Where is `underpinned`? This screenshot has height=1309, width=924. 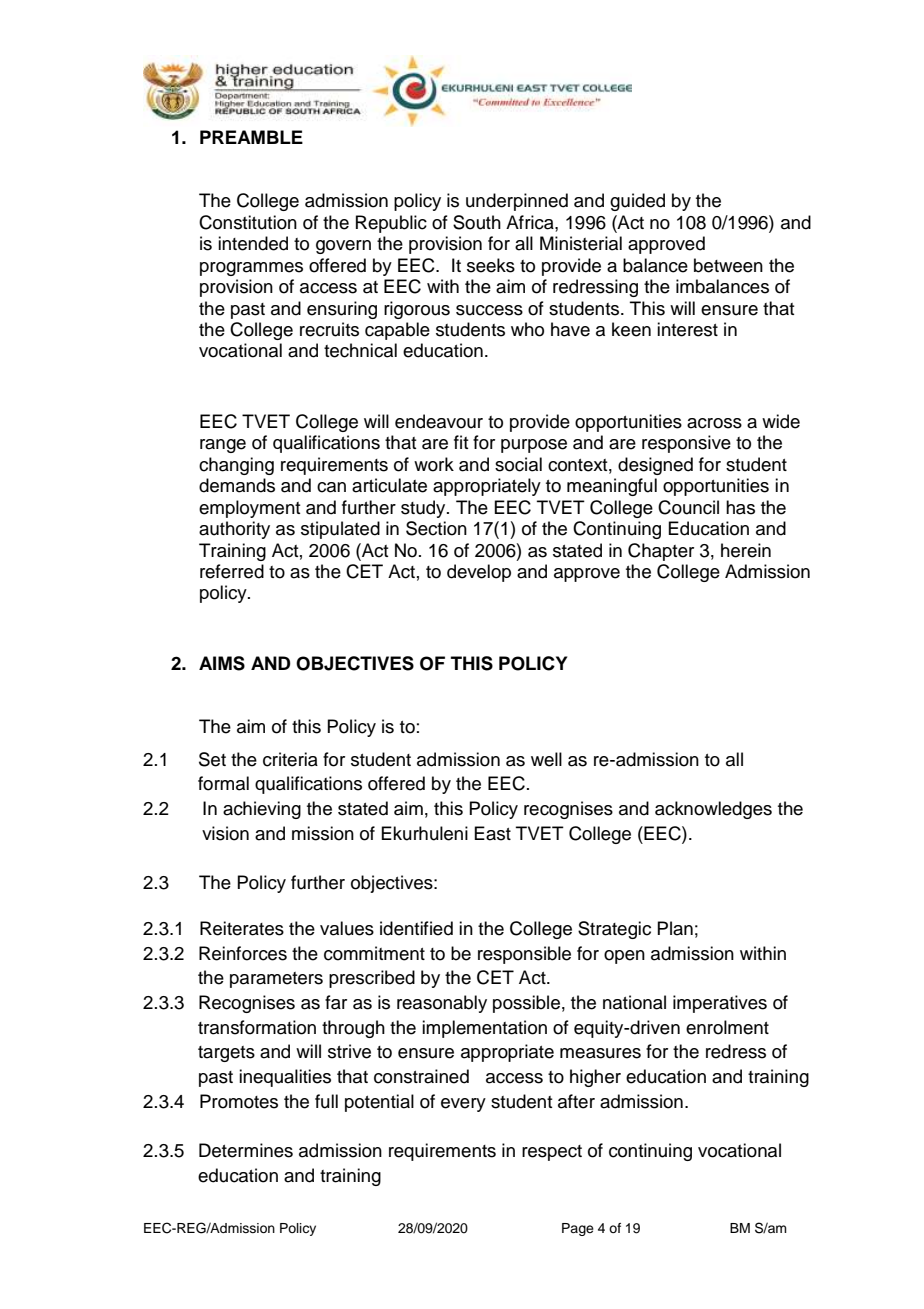
underpinned is located at coordinates (517, 202).
